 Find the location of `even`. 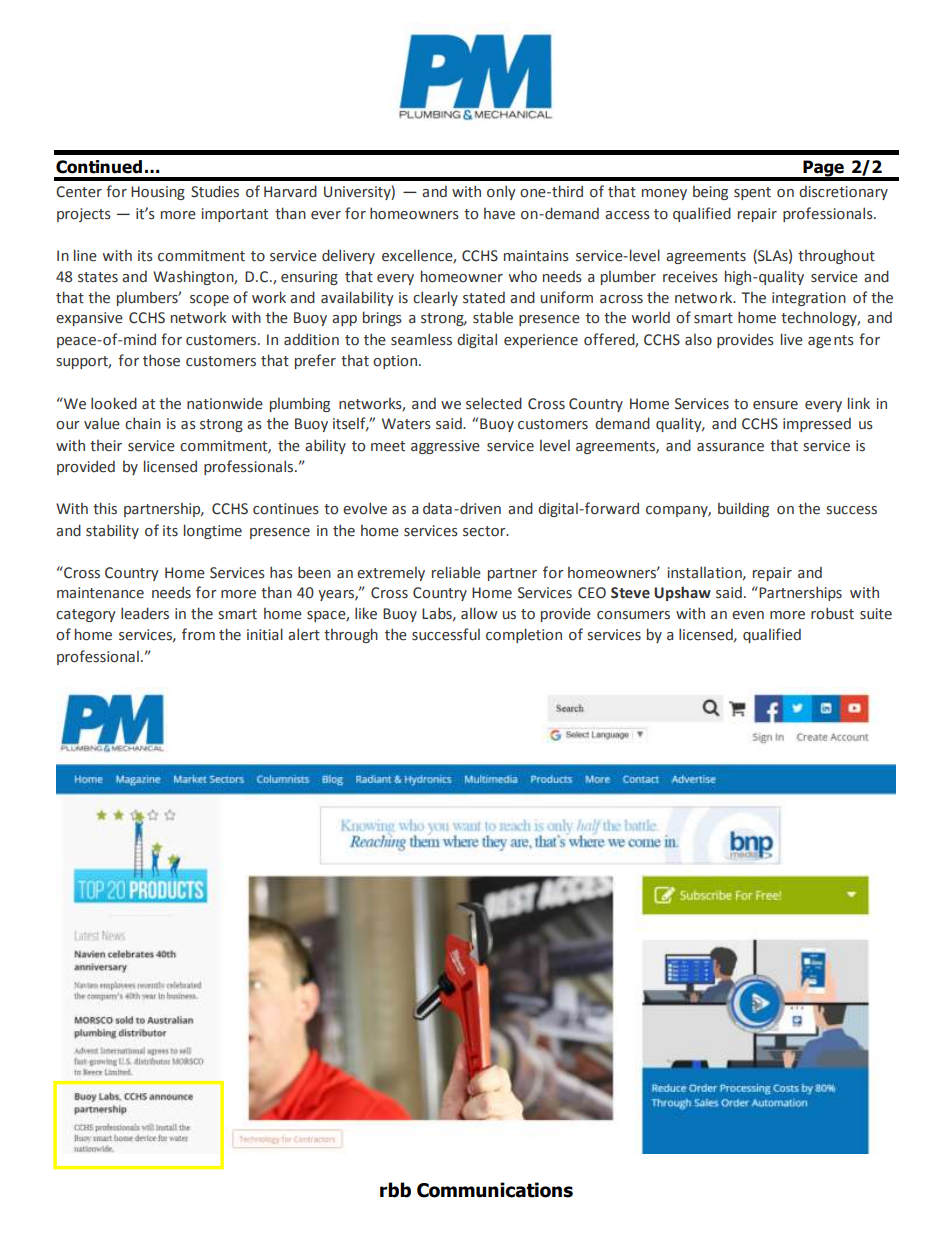

even is located at coordinates (748, 615).
